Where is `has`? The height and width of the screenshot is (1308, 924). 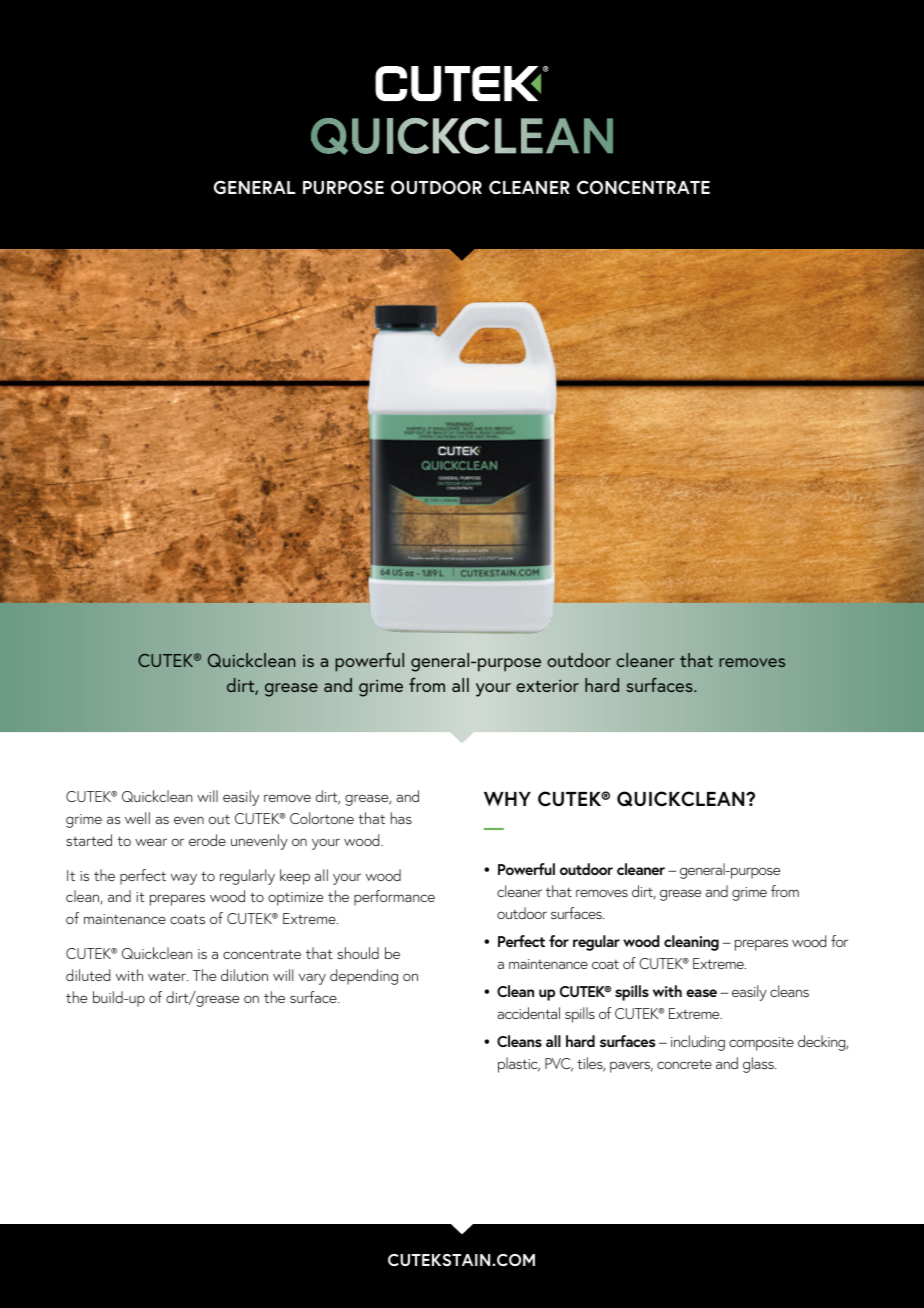
has is located at coordinates (401, 818).
